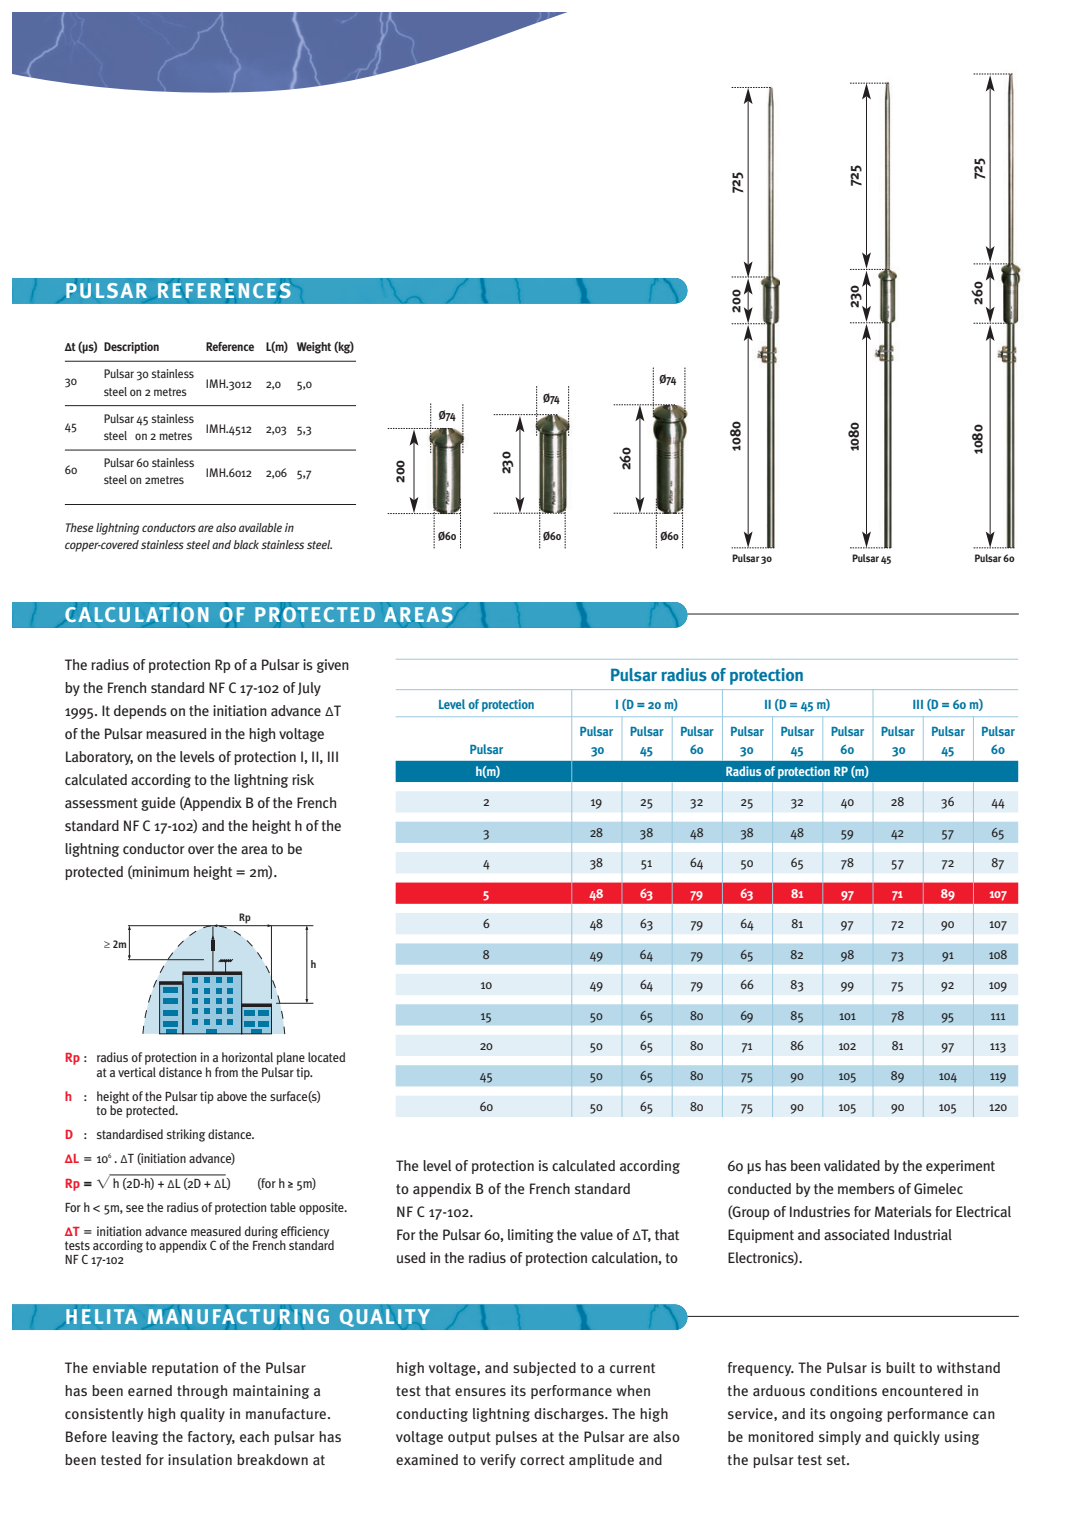 Image resolution: width=1084 pixels, height=1520 pixels. What do you see at coordinates (200, 1459) in the screenshot?
I see `insulation` at bounding box center [200, 1459].
